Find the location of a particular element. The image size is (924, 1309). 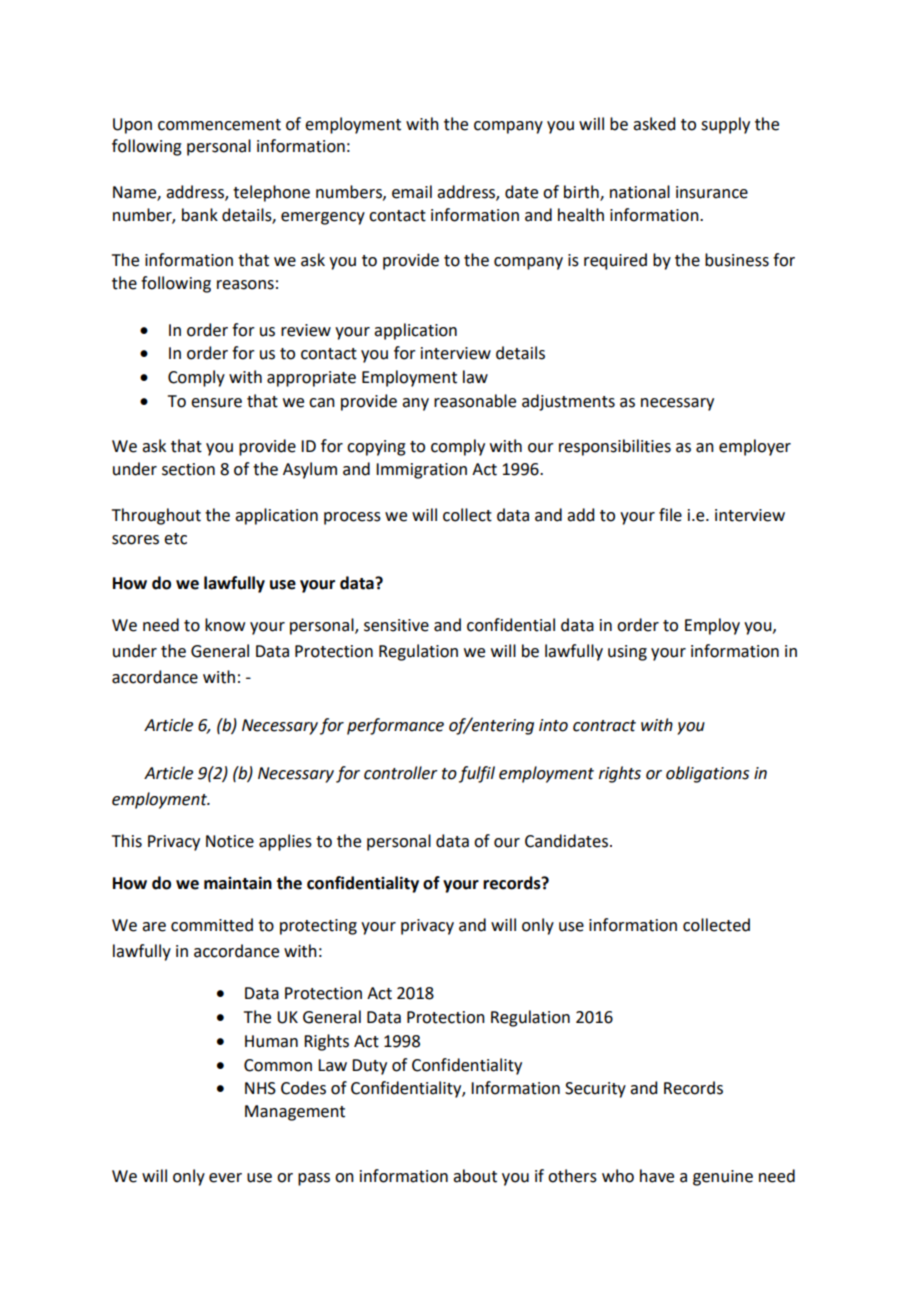

Immigration is located at coordinates (421, 471).
